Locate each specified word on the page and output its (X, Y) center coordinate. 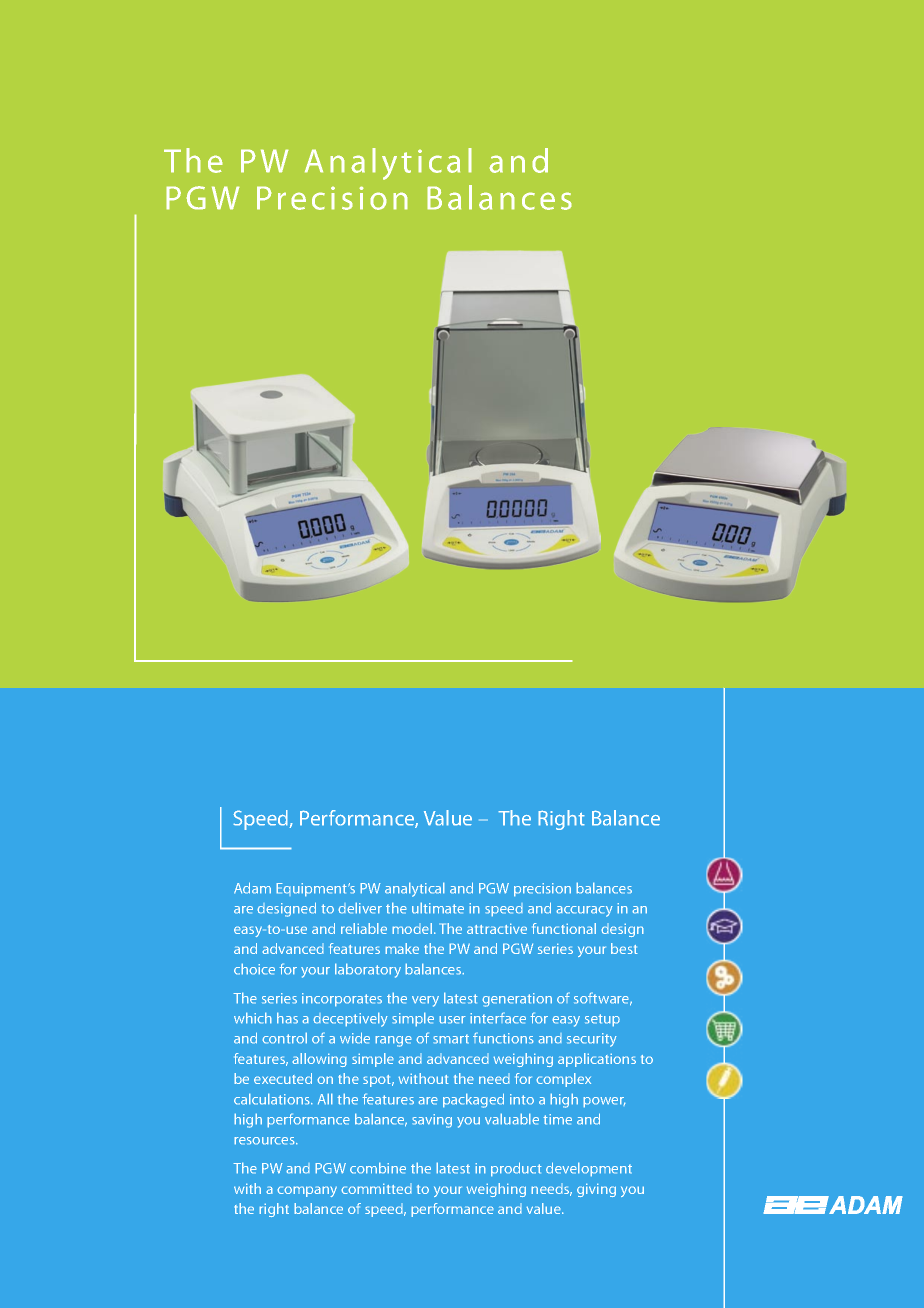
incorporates (342, 1000)
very (425, 1001)
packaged (473, 1100)
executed (283, 1078)
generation (517, 1000)
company (307, 1191)
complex (563, 1080)
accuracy (584, 911)
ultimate (438, 908)
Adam (252, 888)
